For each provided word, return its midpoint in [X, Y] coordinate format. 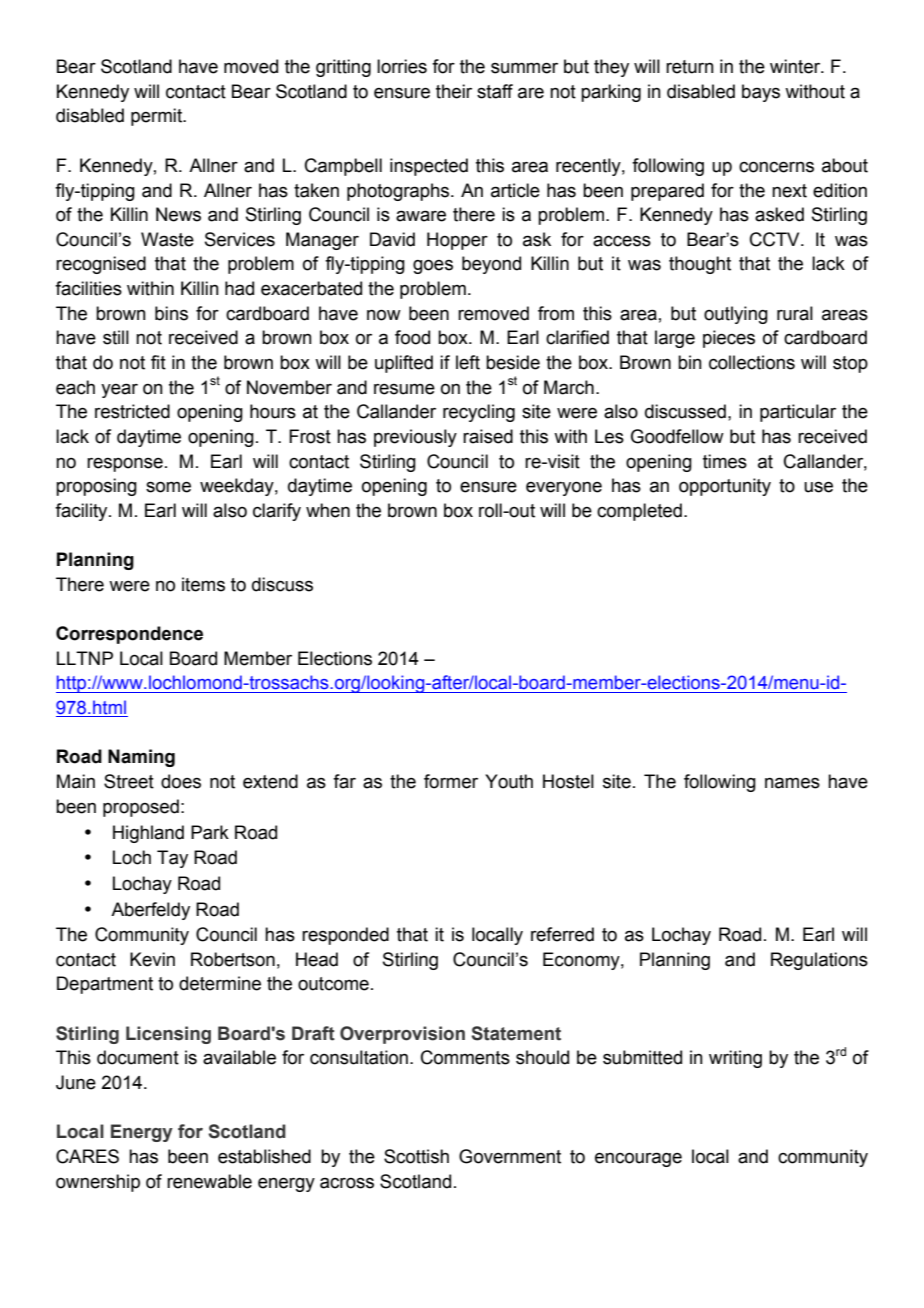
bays [761, 93]
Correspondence [129, 635]
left [468, 362]
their [454, 91]
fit [158, 362]
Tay [172, 859]
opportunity [725, 487]
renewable [209, 1181]
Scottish [416, 1156]
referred [562, 934]
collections [752, 362]
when [328, 510]
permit [158, 117]
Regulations [819, 961]
